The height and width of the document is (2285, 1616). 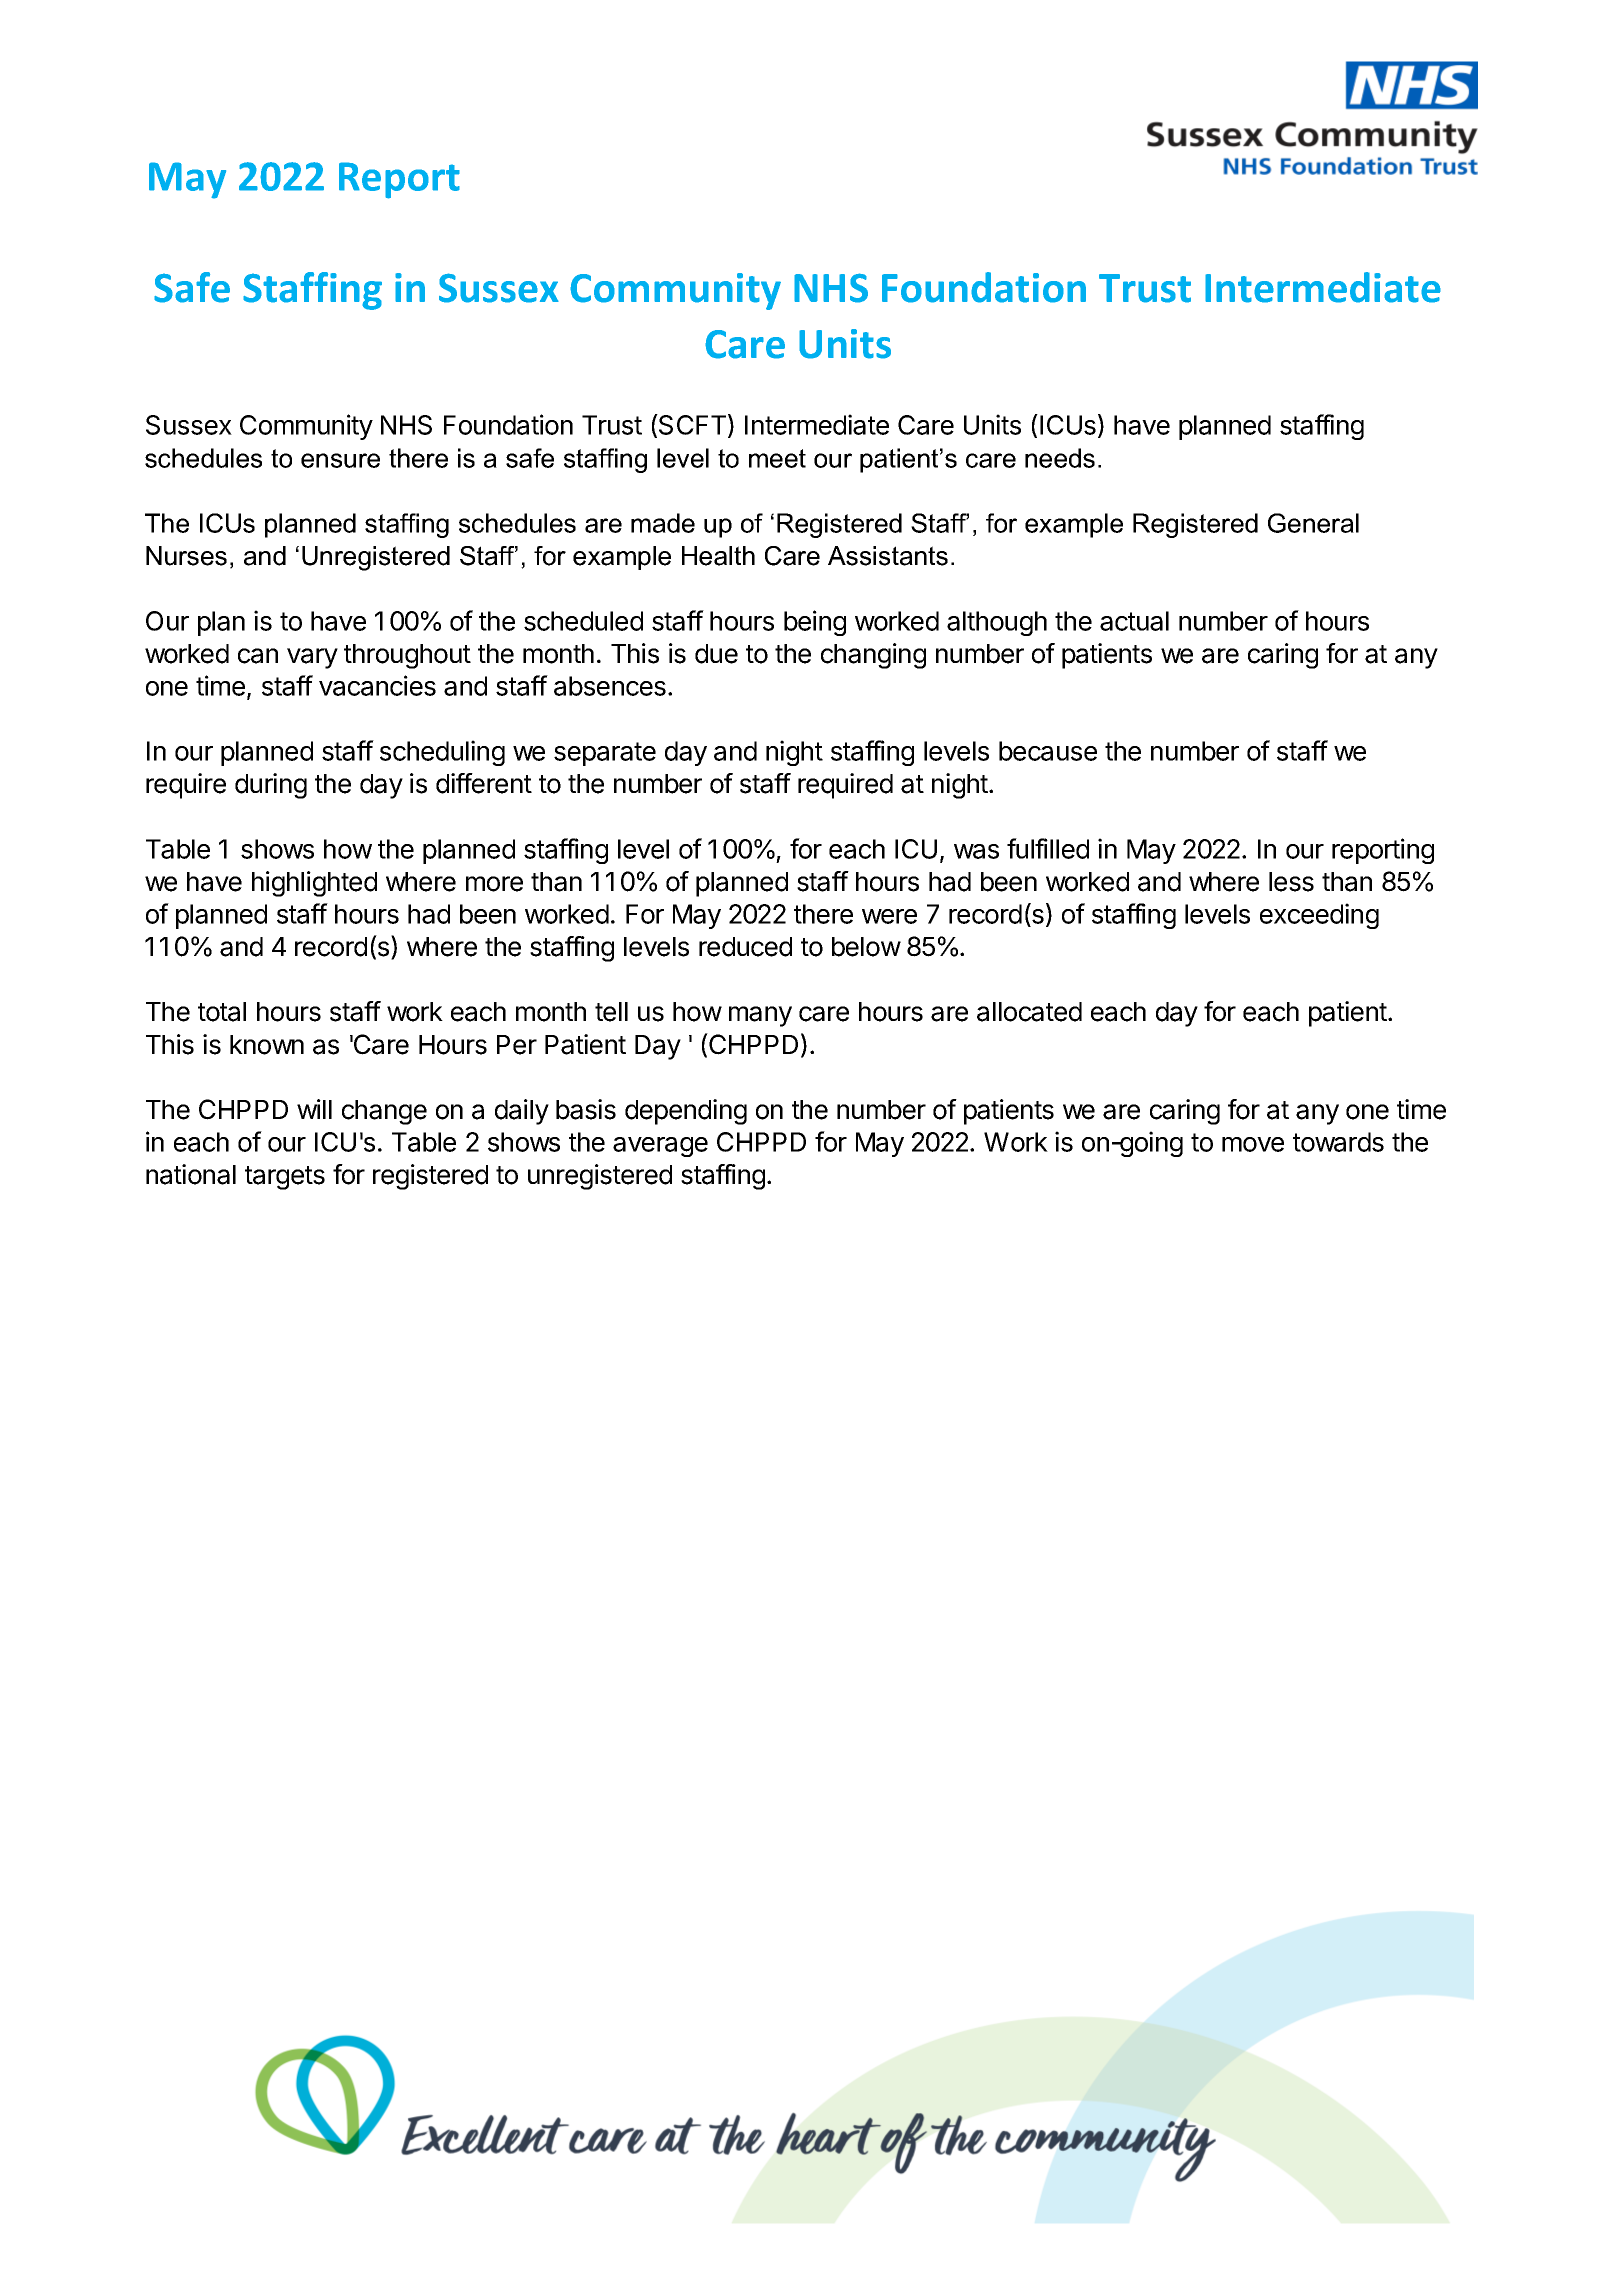 What do you see at coordinates (377, 685) in the document?
I see `vacancies` at bounding box center [377, 685].
